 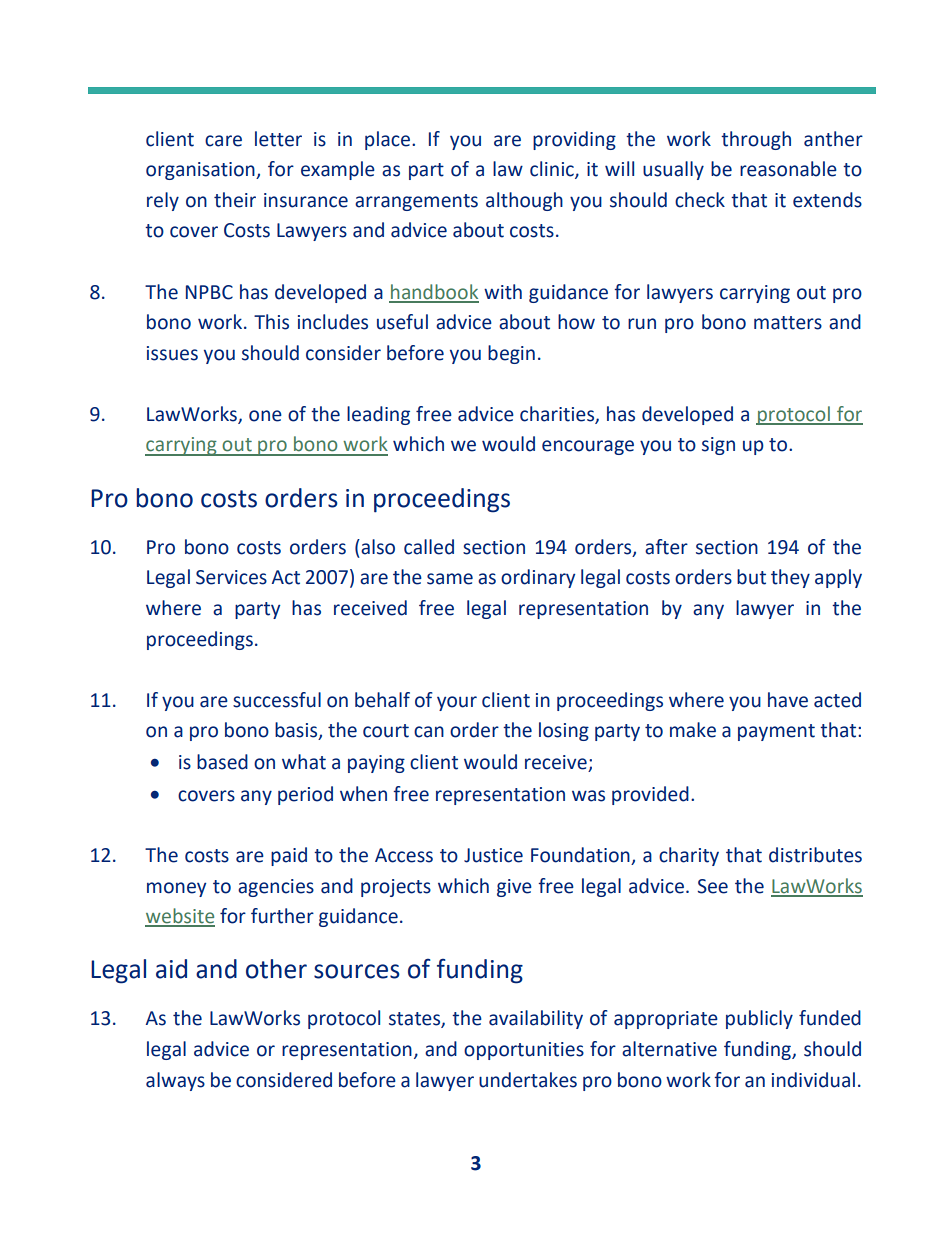 What do you see at coordinates (175, 1081) in the page?
I see `always` at bounding box center [175, 1081].
